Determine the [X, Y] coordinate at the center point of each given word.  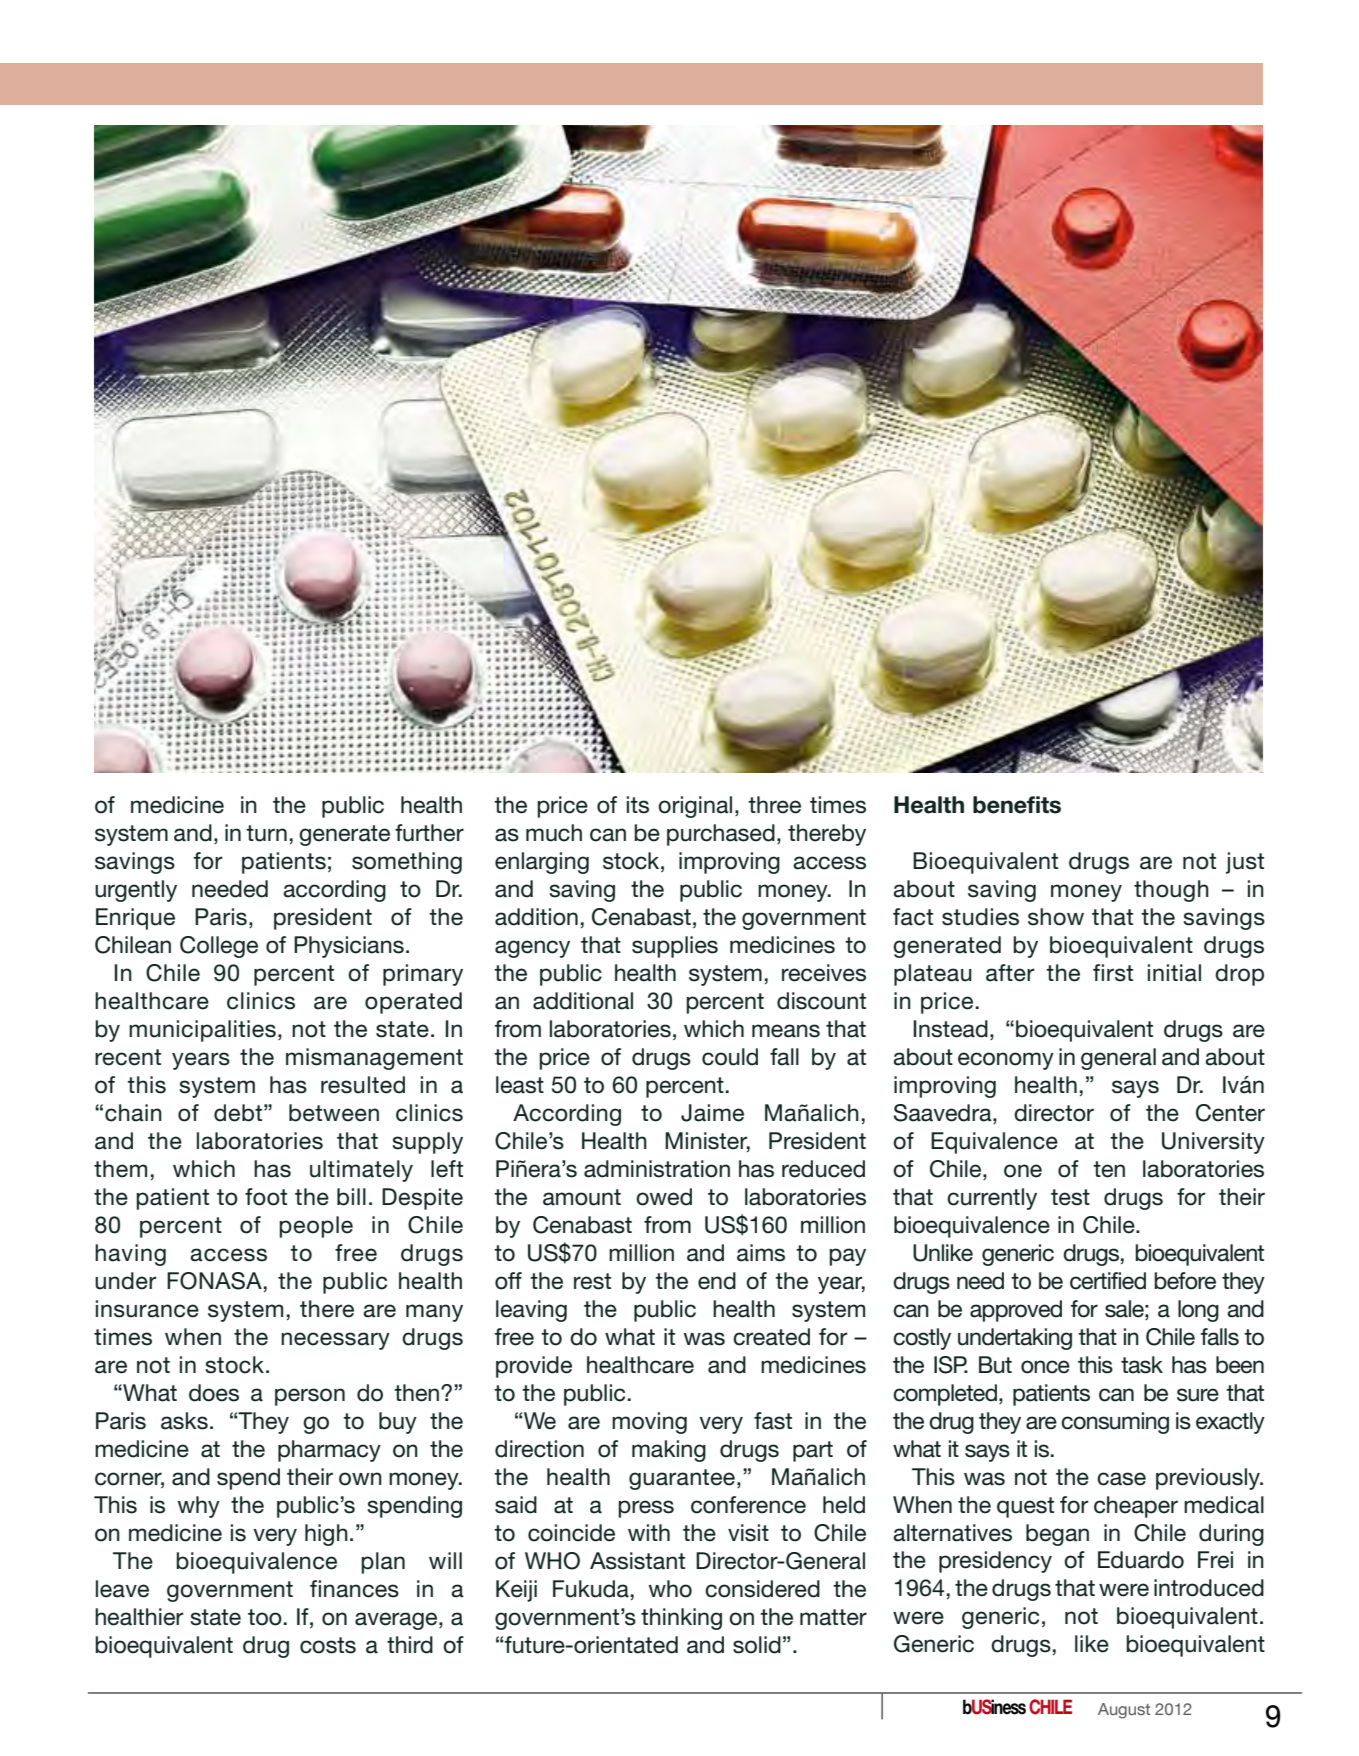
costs [328, 1645]
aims [761, 1253]
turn [266, 833]
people [316, 1227]
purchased [721, 835]
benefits [1017, 805]
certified [1108, 1281]
